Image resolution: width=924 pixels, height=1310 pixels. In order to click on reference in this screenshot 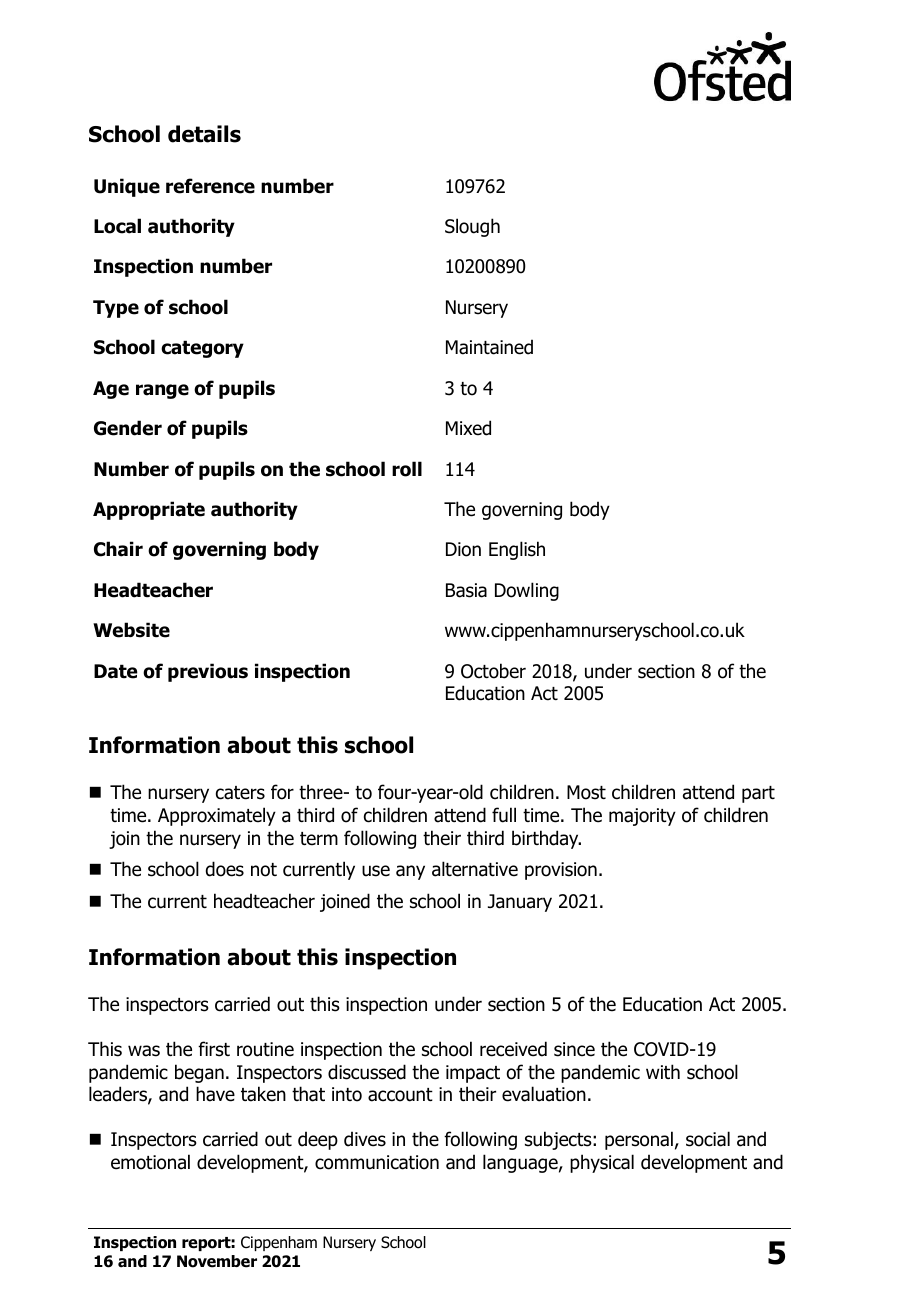, I will do `click(210, 186)`.
